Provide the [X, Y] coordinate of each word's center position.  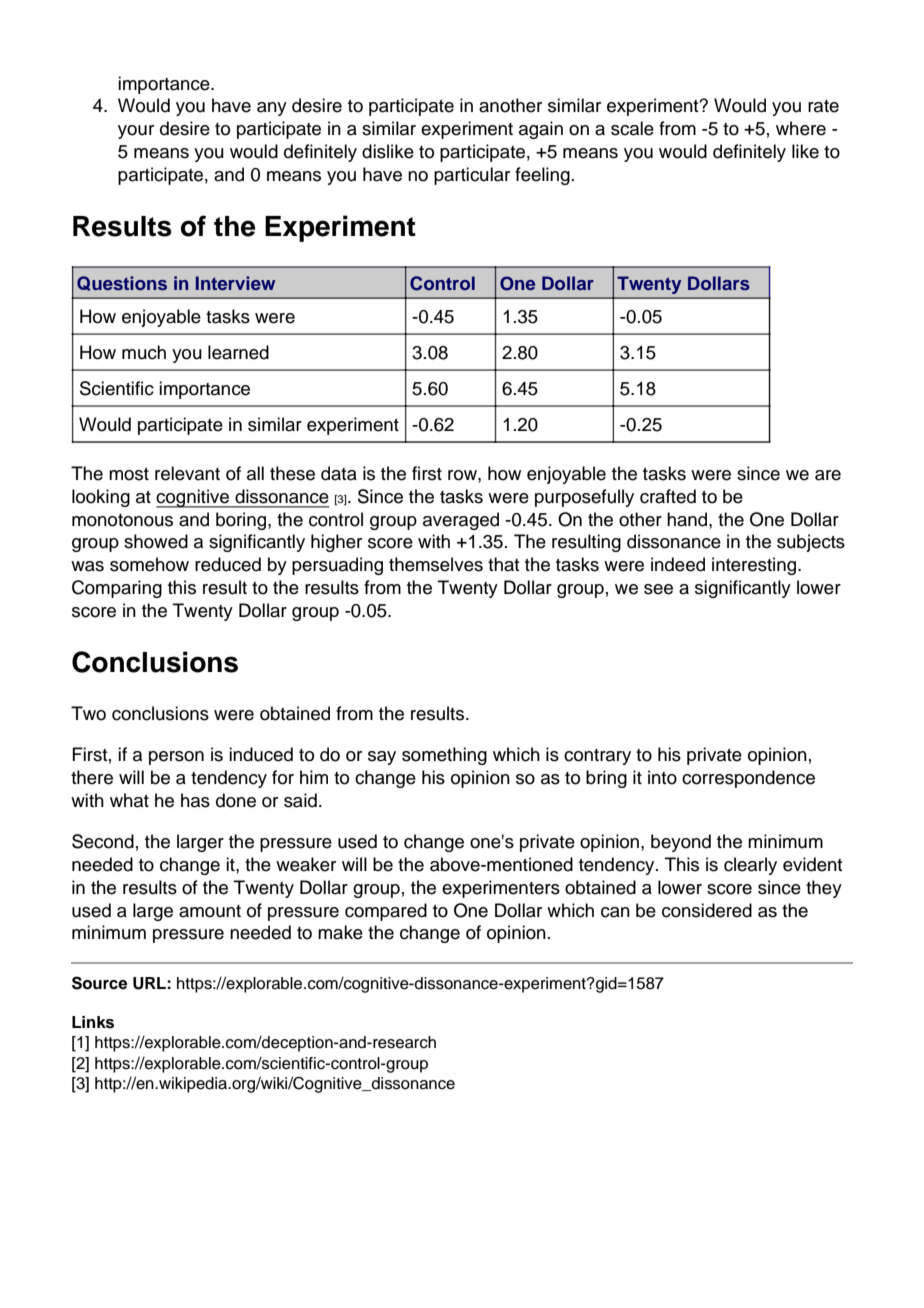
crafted [668, 496]
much [144, 352]
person [176, 758]
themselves [436, 564]
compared [386, 912]
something [444, 756]
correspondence [748, 779]
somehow [149, 564]
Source [99, 983]
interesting [755, 566]
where [801, 128]
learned [238, 352]
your [136, 132]
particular [472, 176]
